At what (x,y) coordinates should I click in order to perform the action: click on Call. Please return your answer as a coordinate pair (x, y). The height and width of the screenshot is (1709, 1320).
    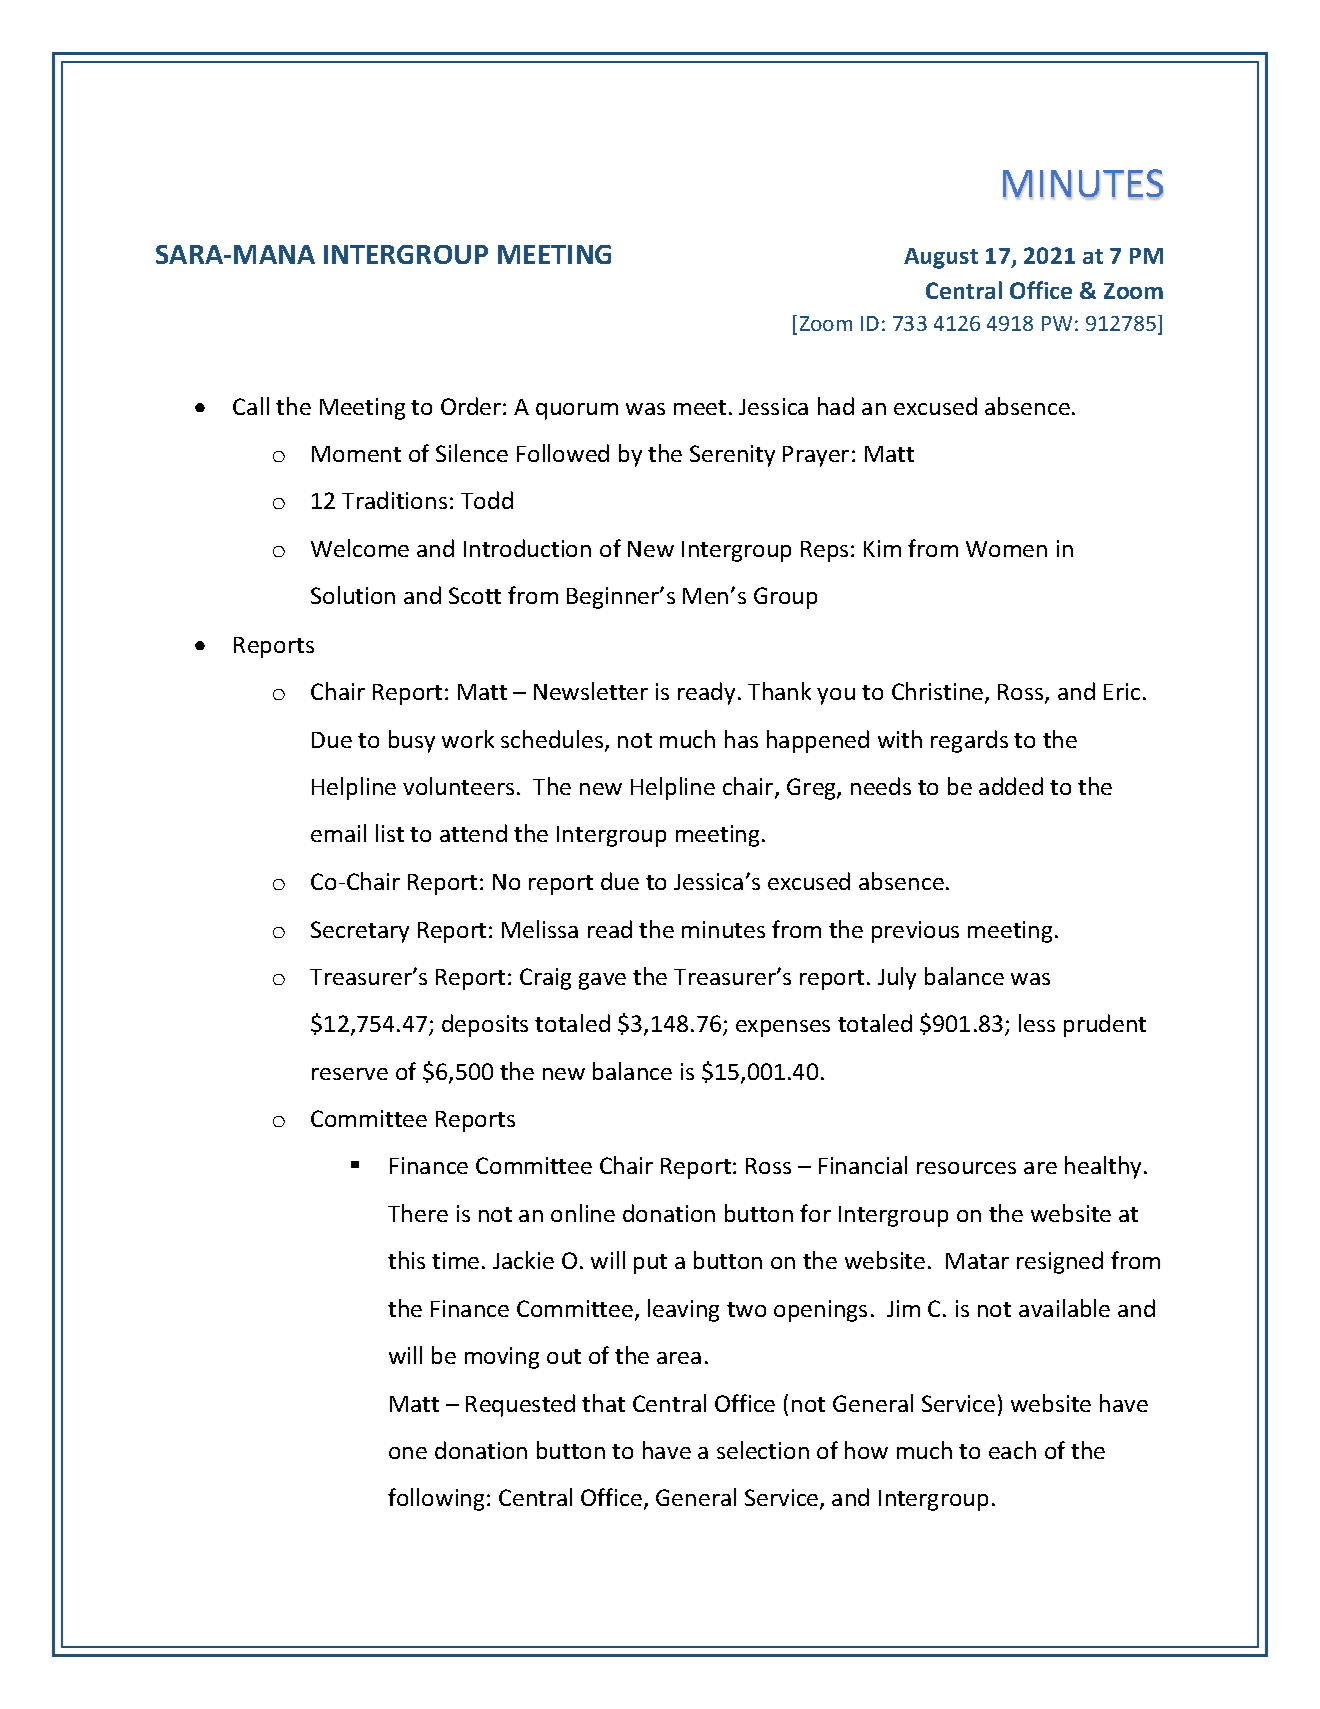
    Looking at the image, I should click on (251, 406).
